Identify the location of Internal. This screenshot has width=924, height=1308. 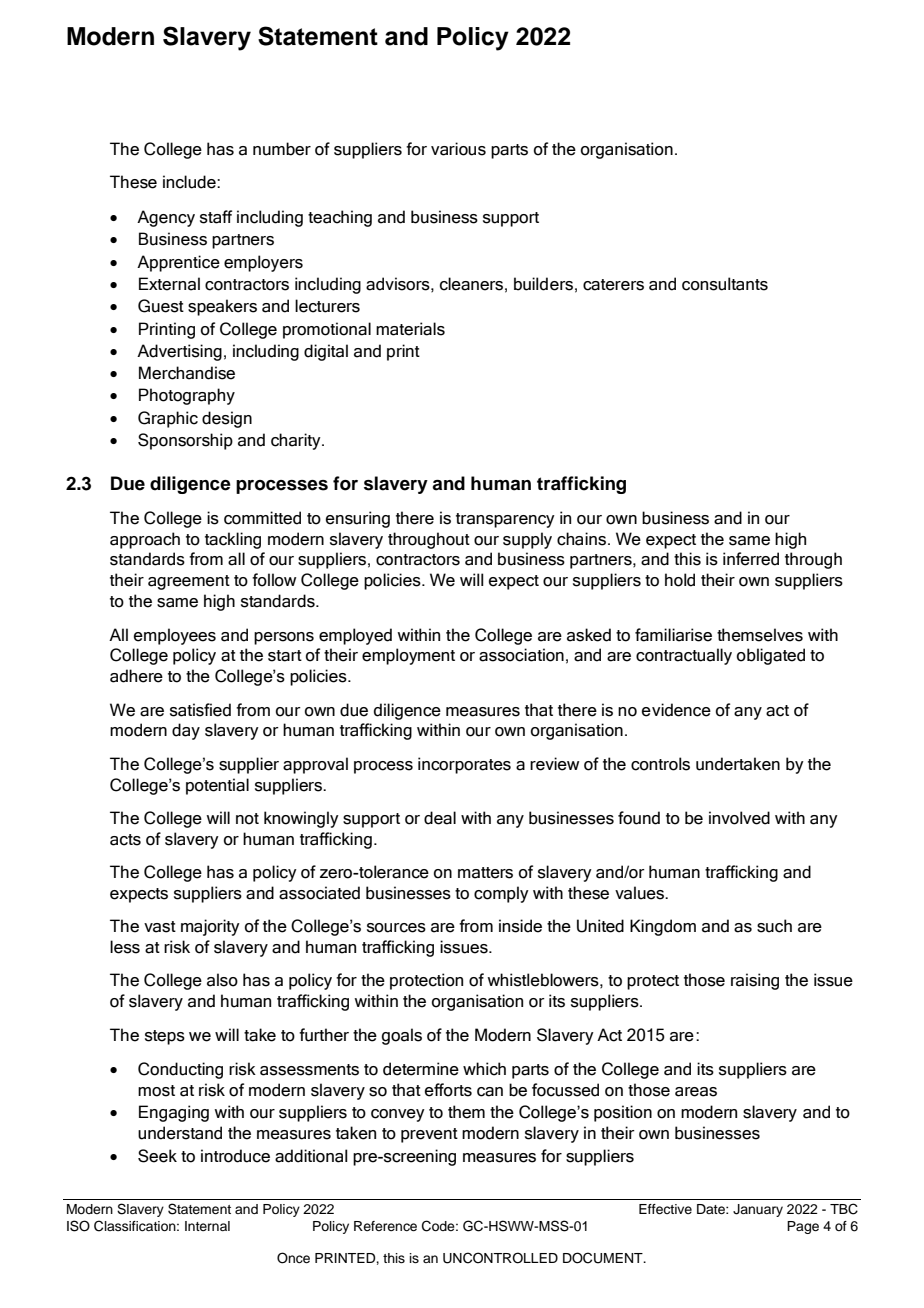
(207, 1226).
